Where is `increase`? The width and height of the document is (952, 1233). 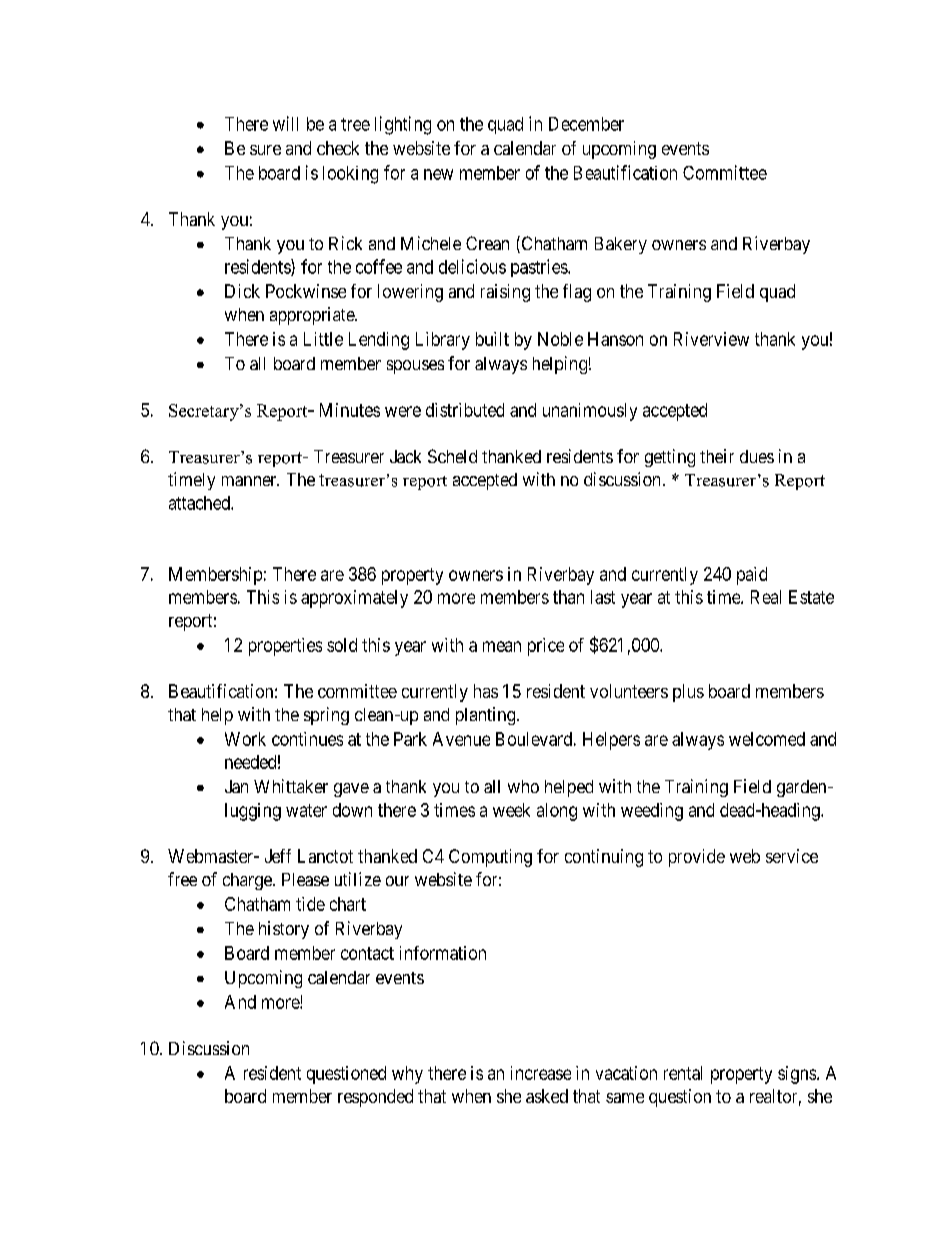
increase is located at coordinates (541, 1073).
